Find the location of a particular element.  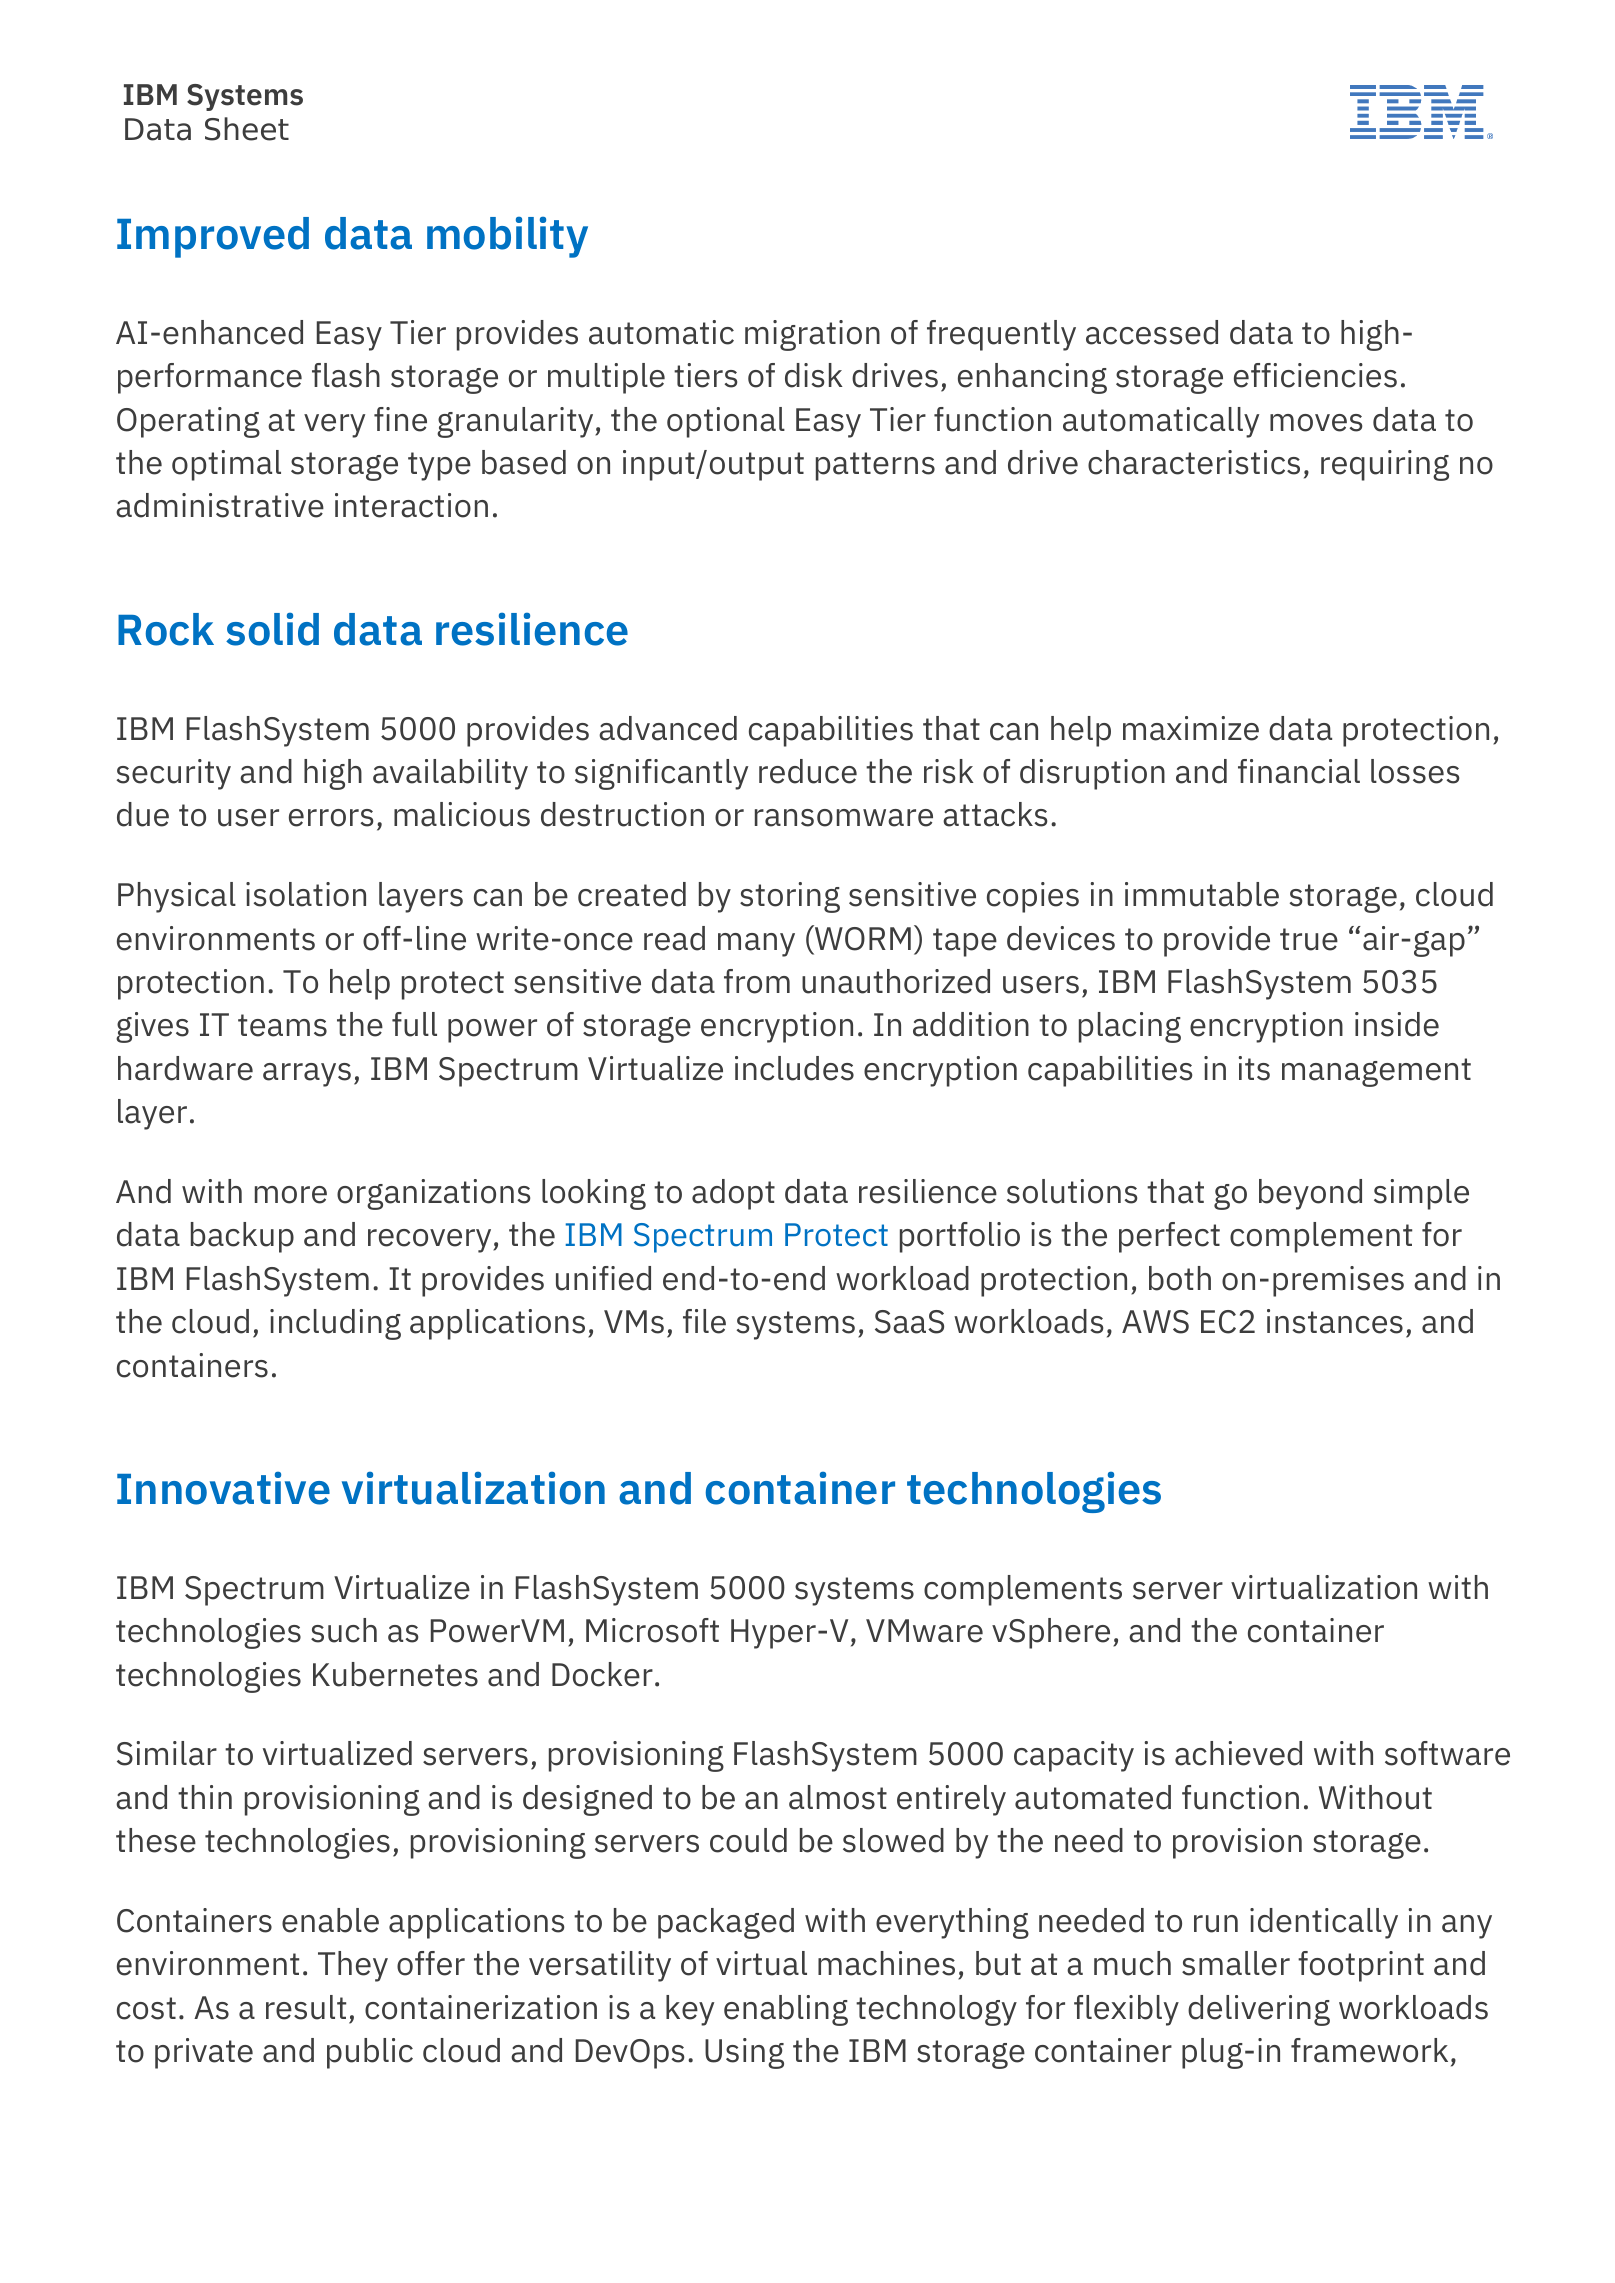

solid is located at coordinates (272, 629).
